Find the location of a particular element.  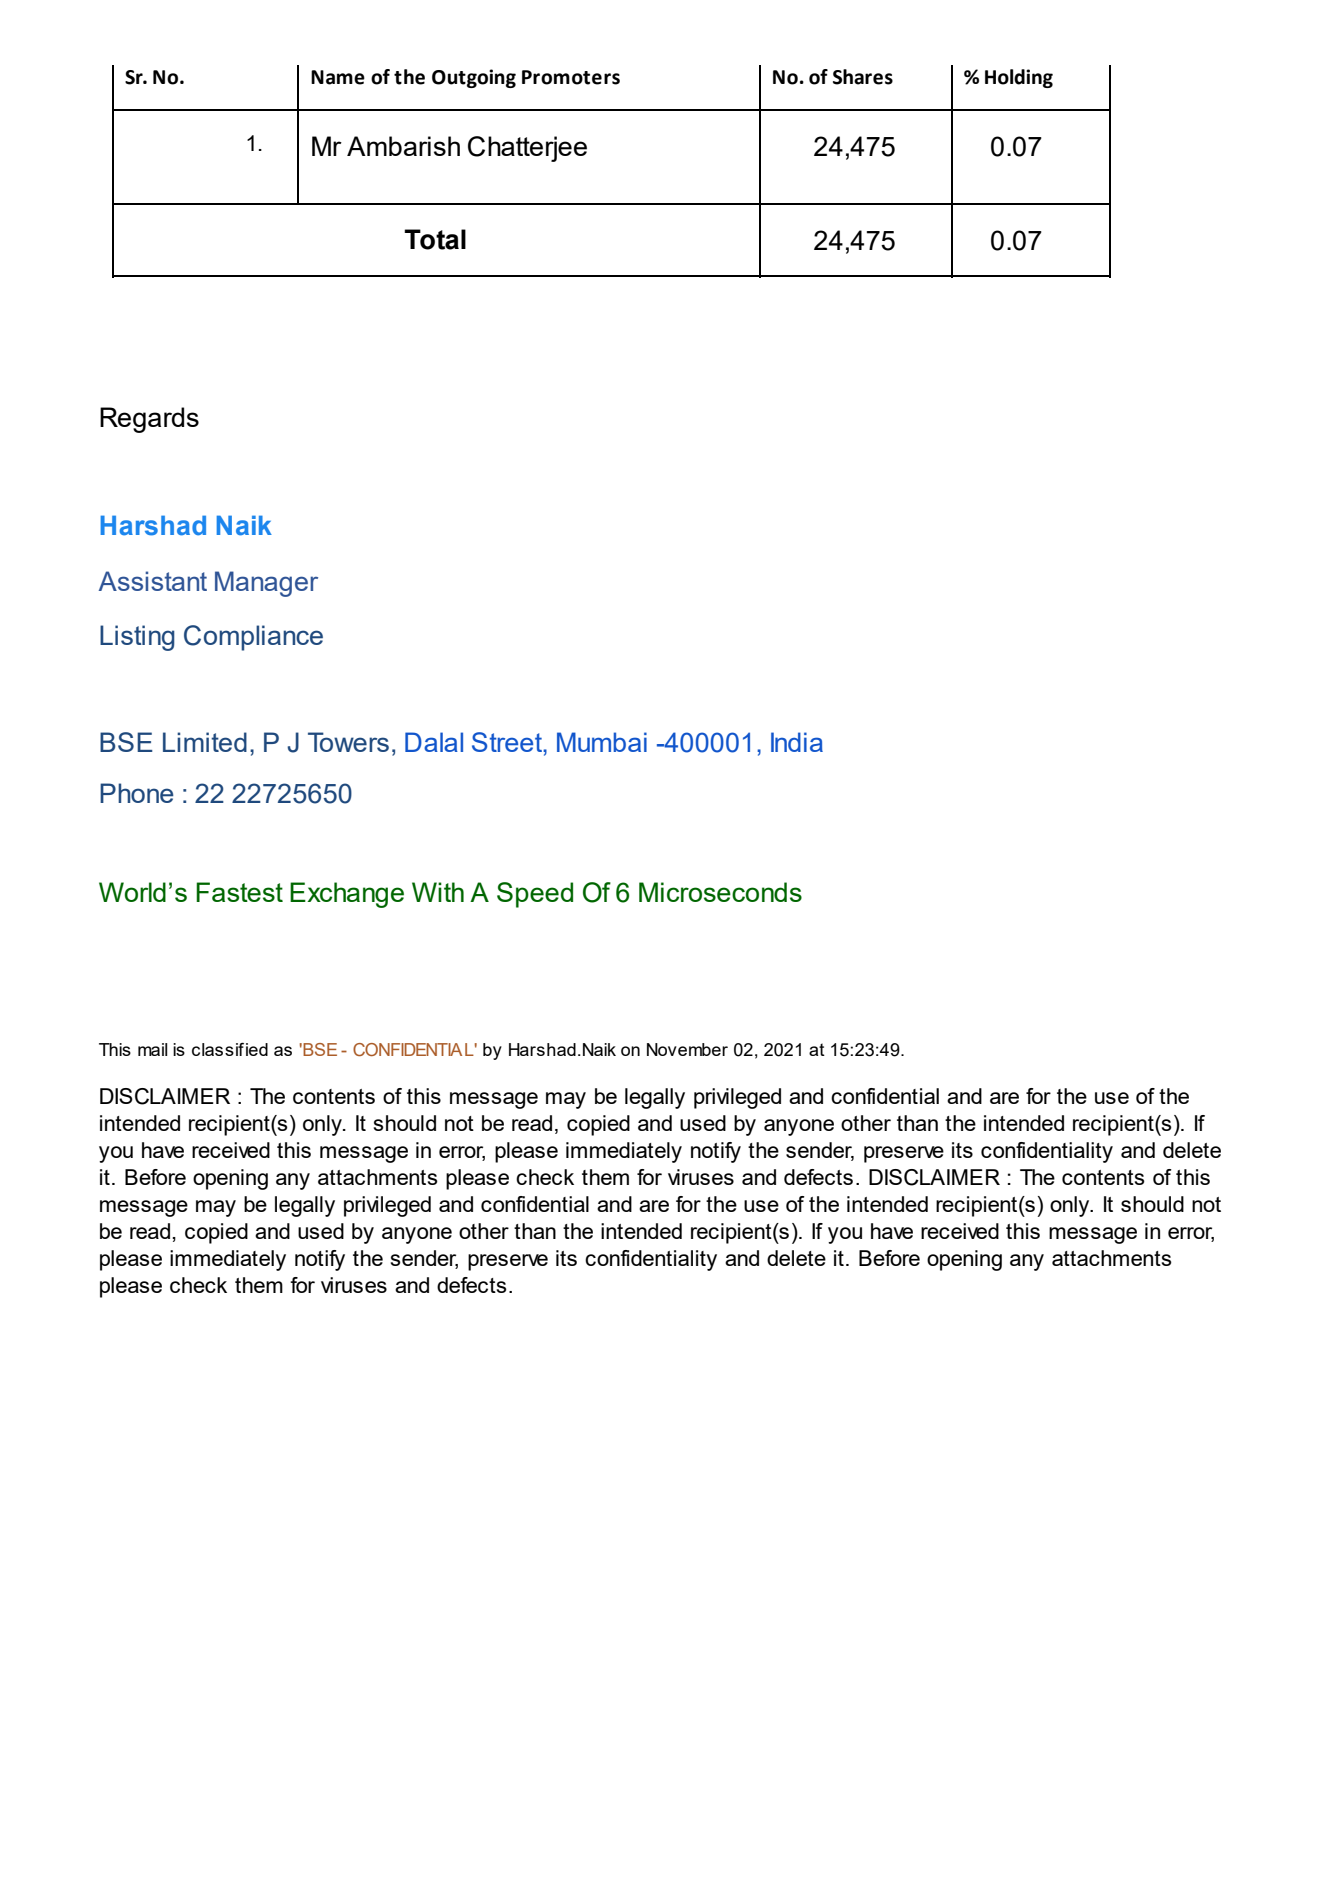

Mumbai is located at coordinates (602, 742).
